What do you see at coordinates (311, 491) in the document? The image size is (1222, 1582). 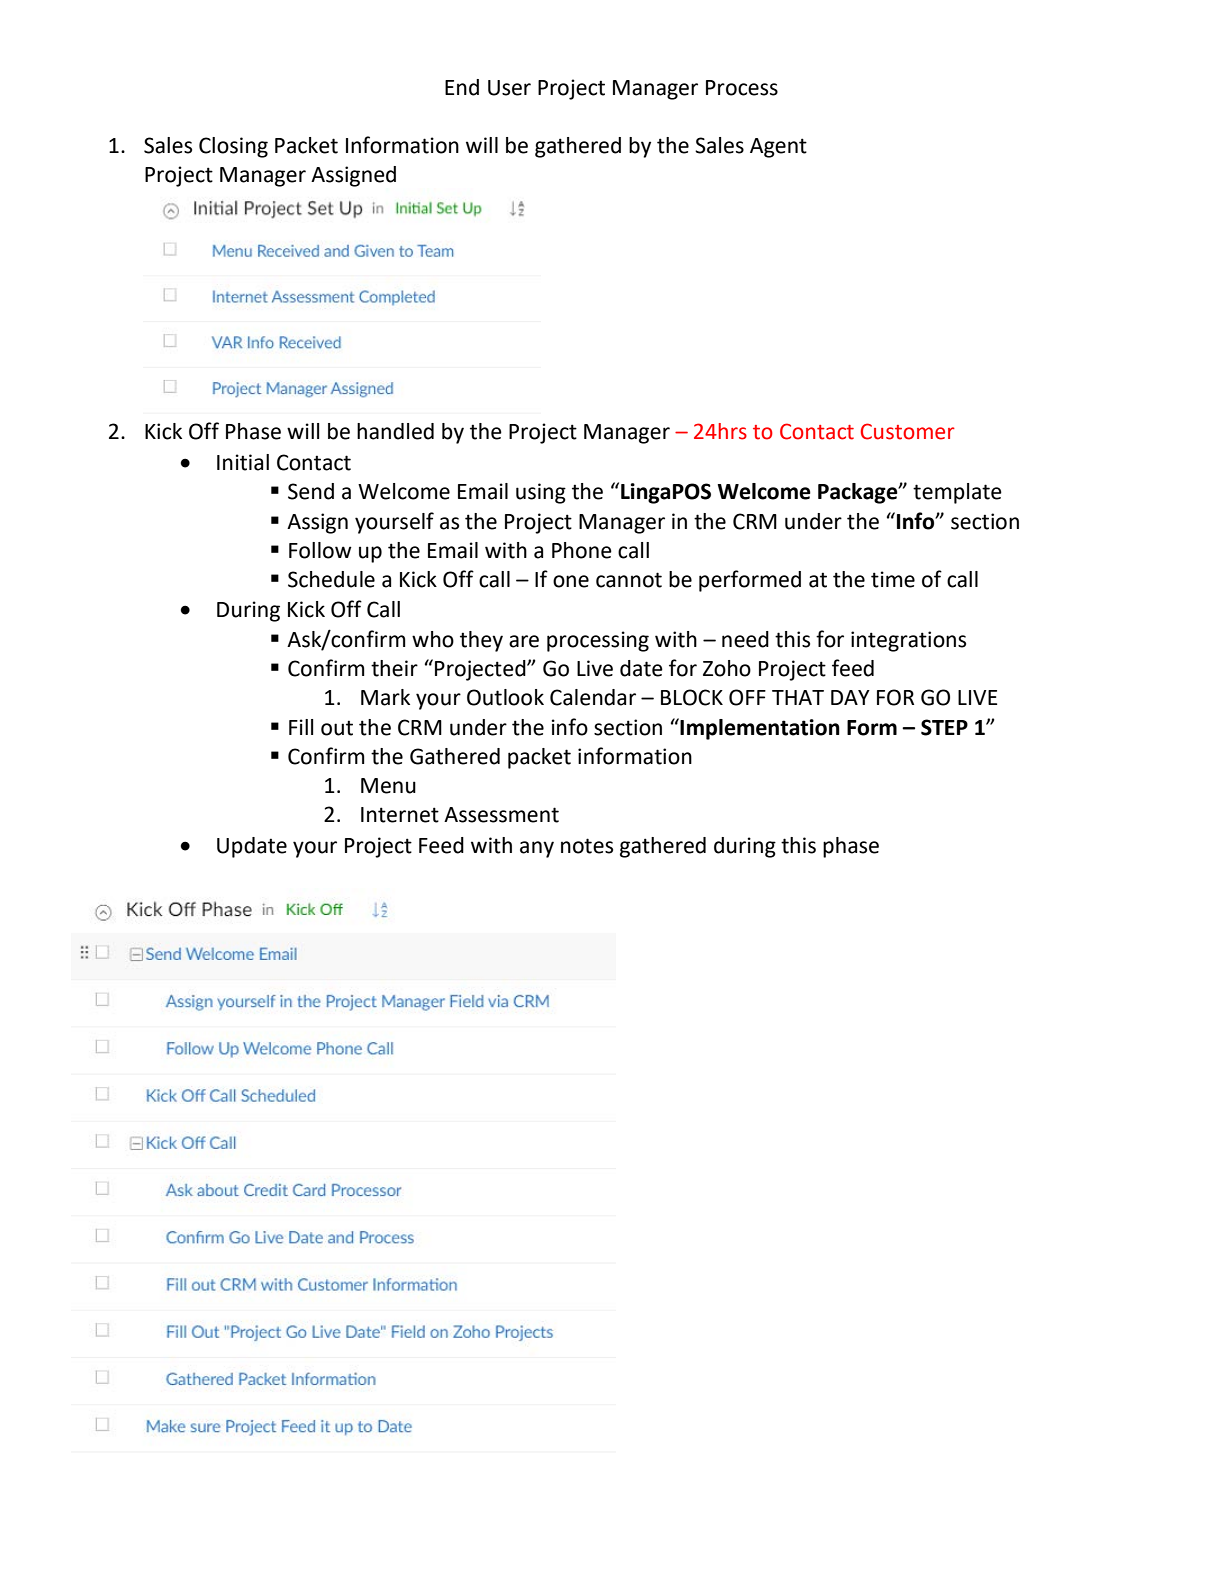 I see `Send` at bounding box center [311, 491].
